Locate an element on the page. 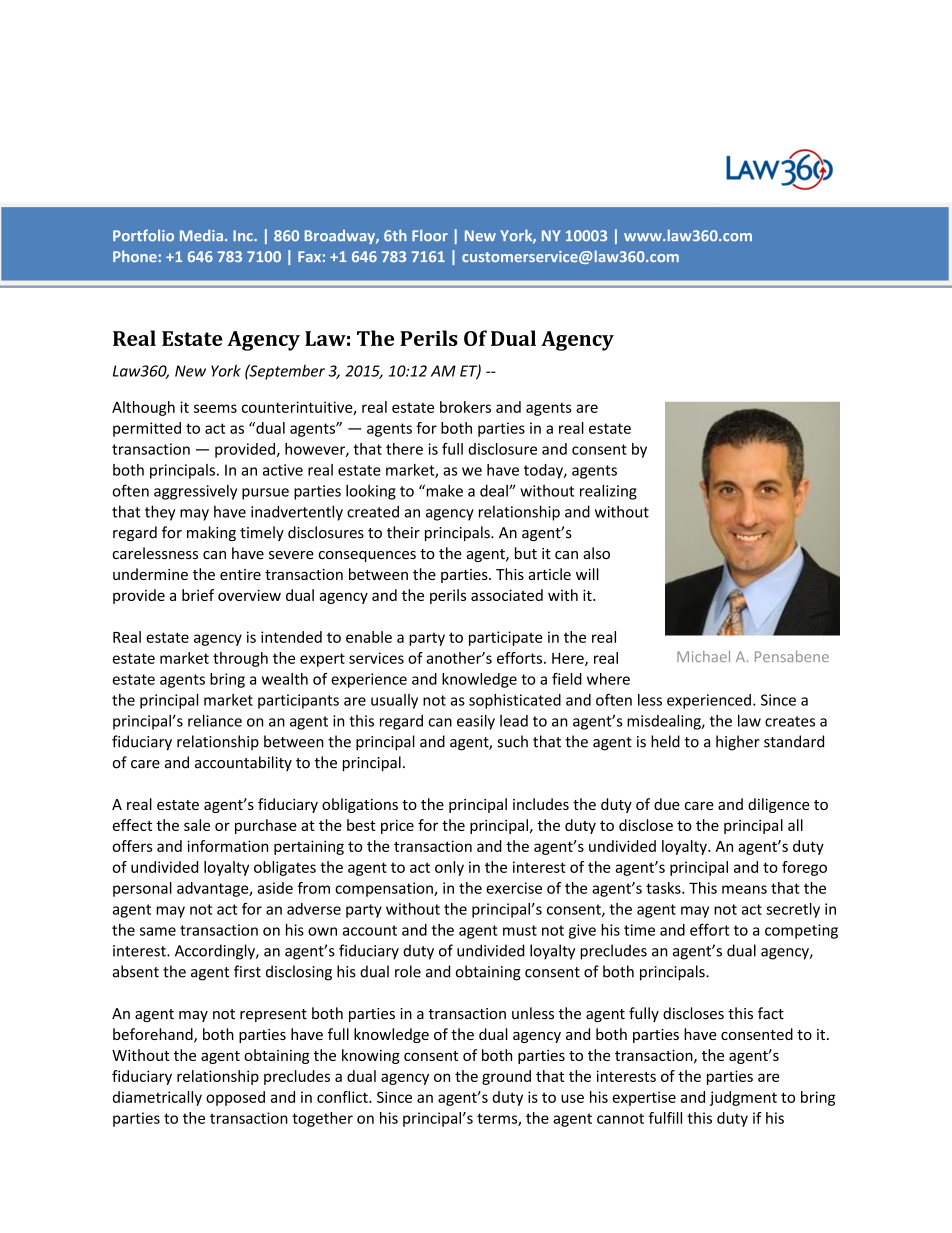  opposed is located at coordinates (235, 1098).
